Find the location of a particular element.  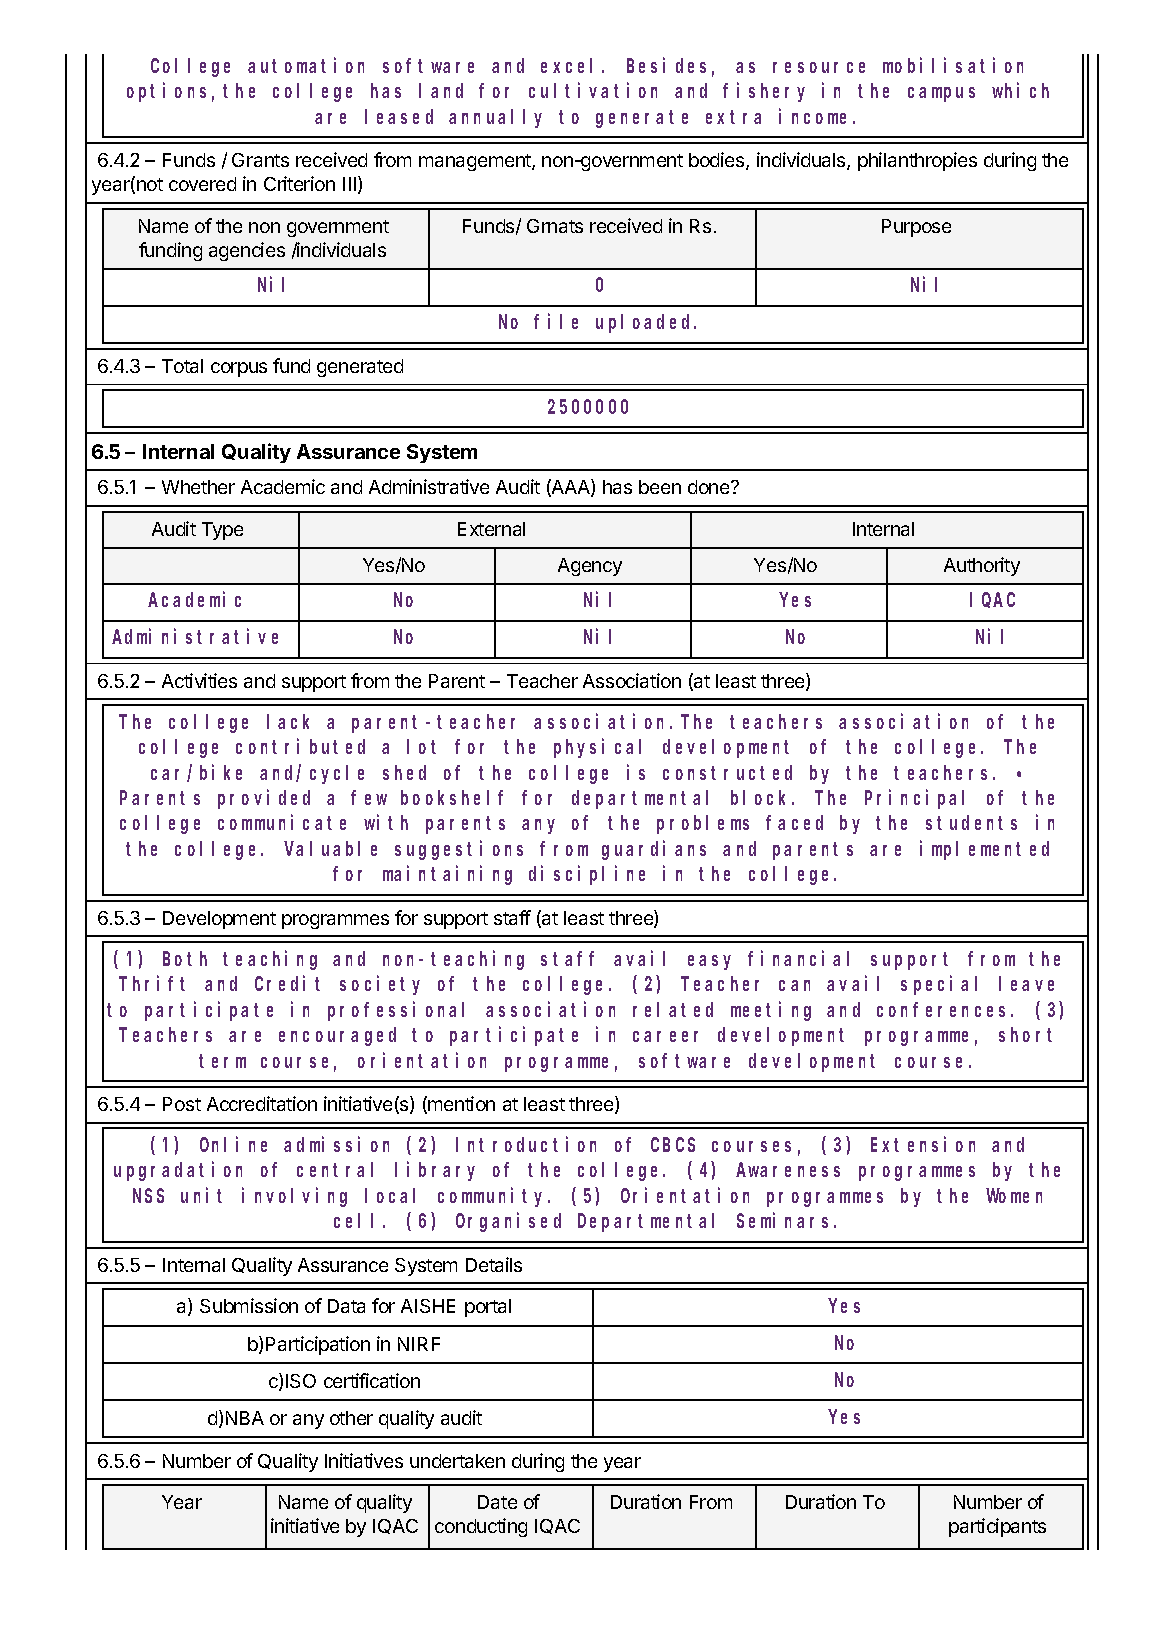

problems is located at coordinates (703, 825).
